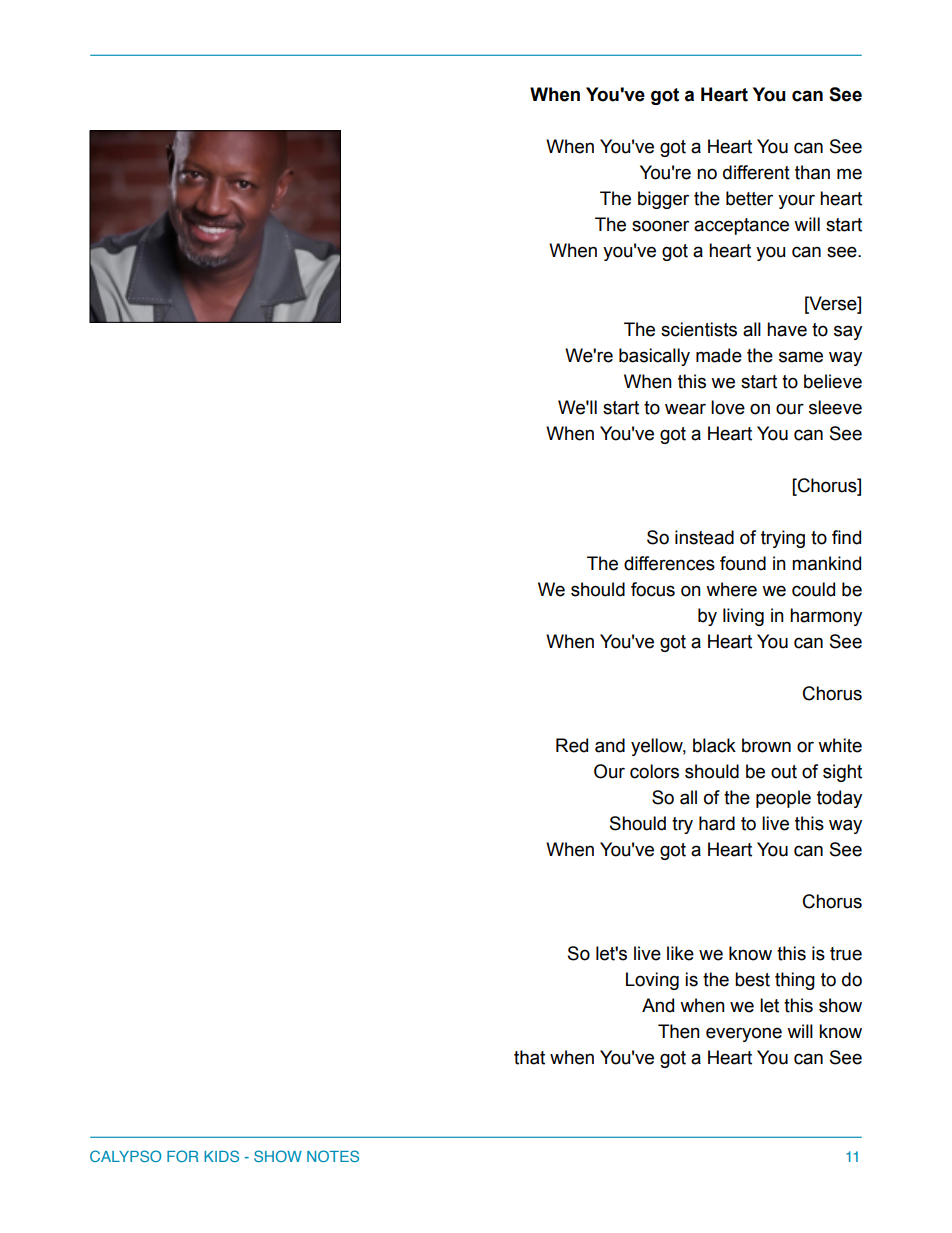 This image has height=1233, width=952. What do you see at coordinates (529, 1057) in the image?
I see `that` at bounding box center [529, 1057].
